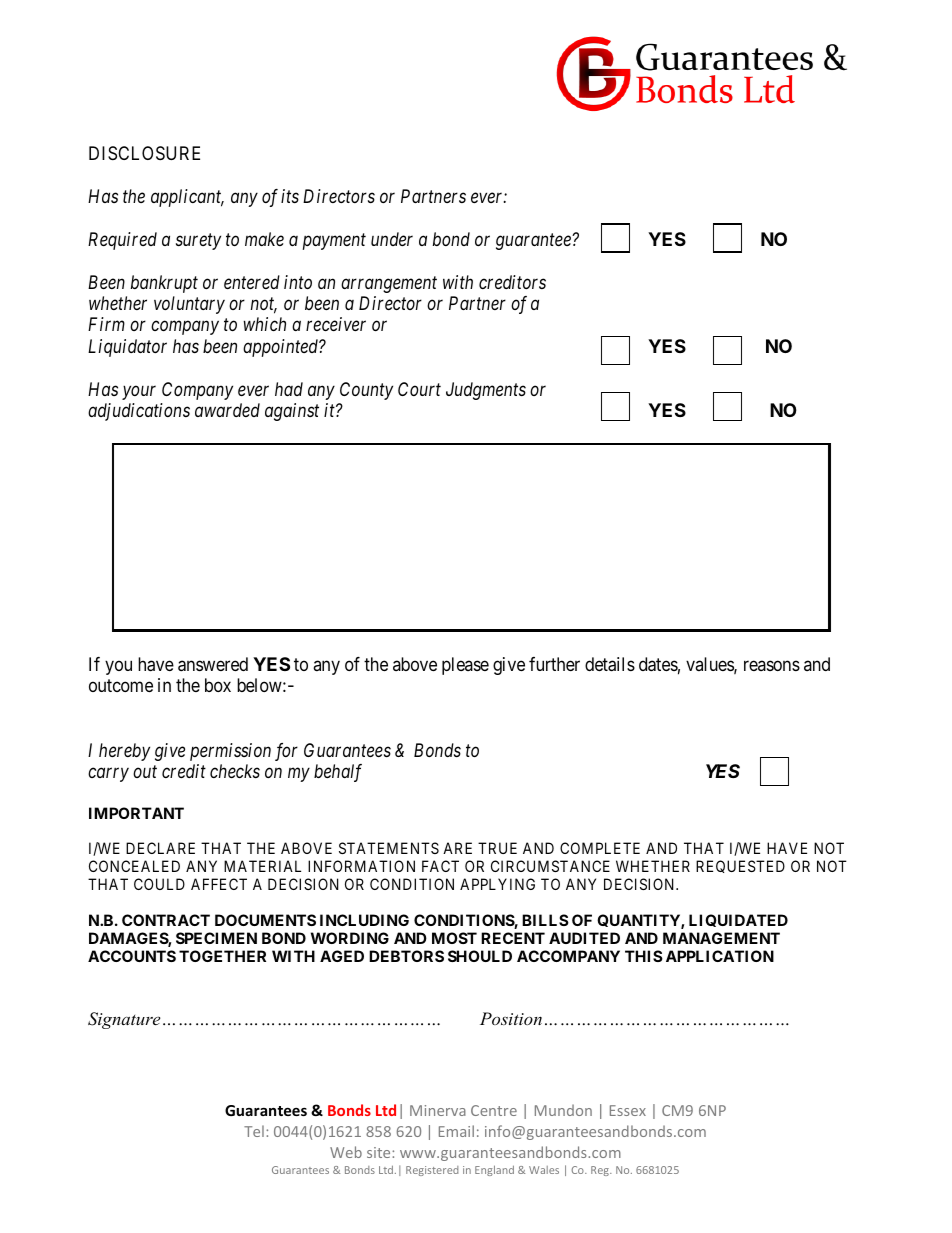 The height and width of the screenshot is (1233, 952). Describe the element at coordinates (465, 666) in the screenshot. I see `please` at that location.
